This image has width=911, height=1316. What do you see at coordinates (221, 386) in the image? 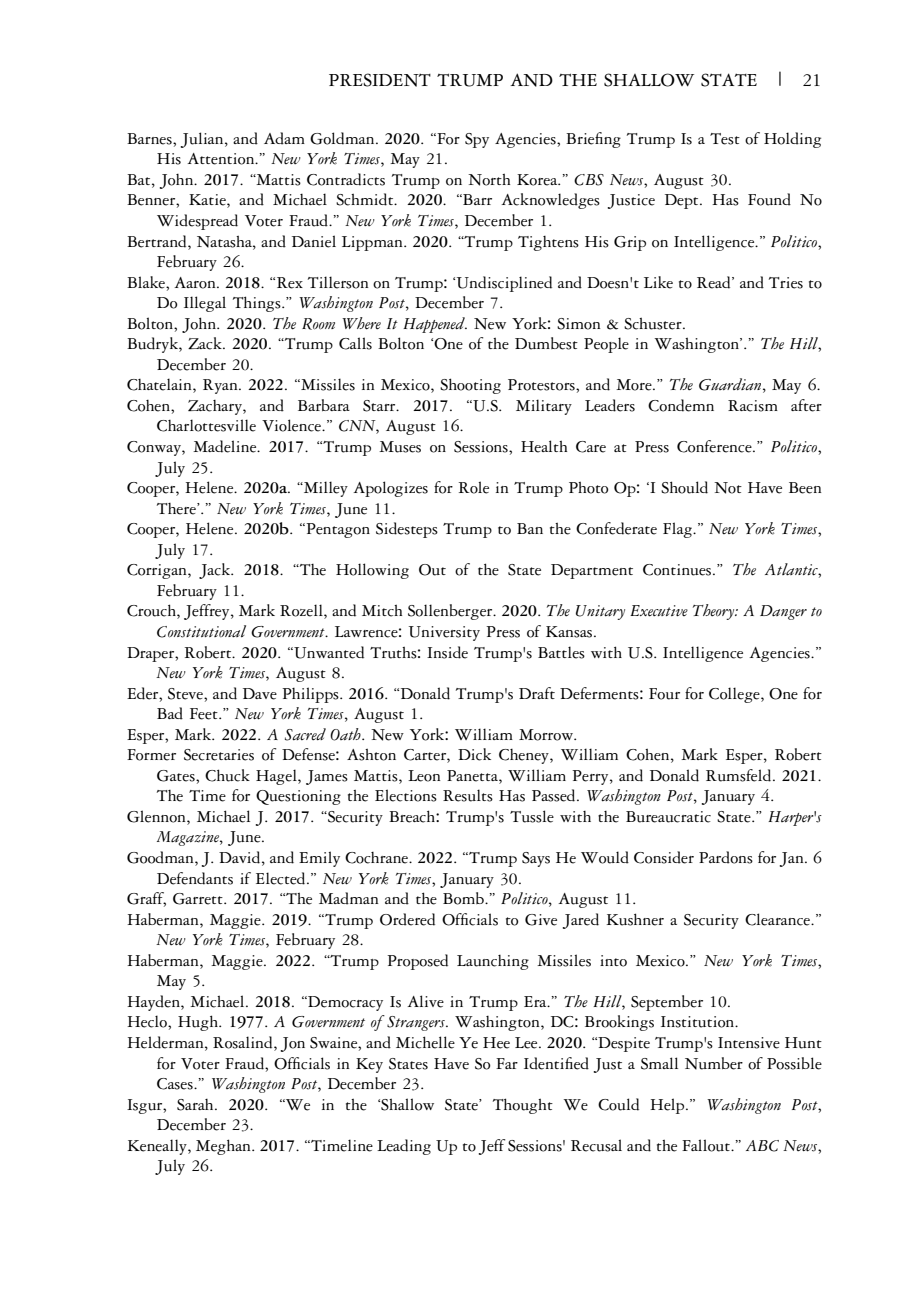
I see `Ryan` at bounding box center [221, 386].
